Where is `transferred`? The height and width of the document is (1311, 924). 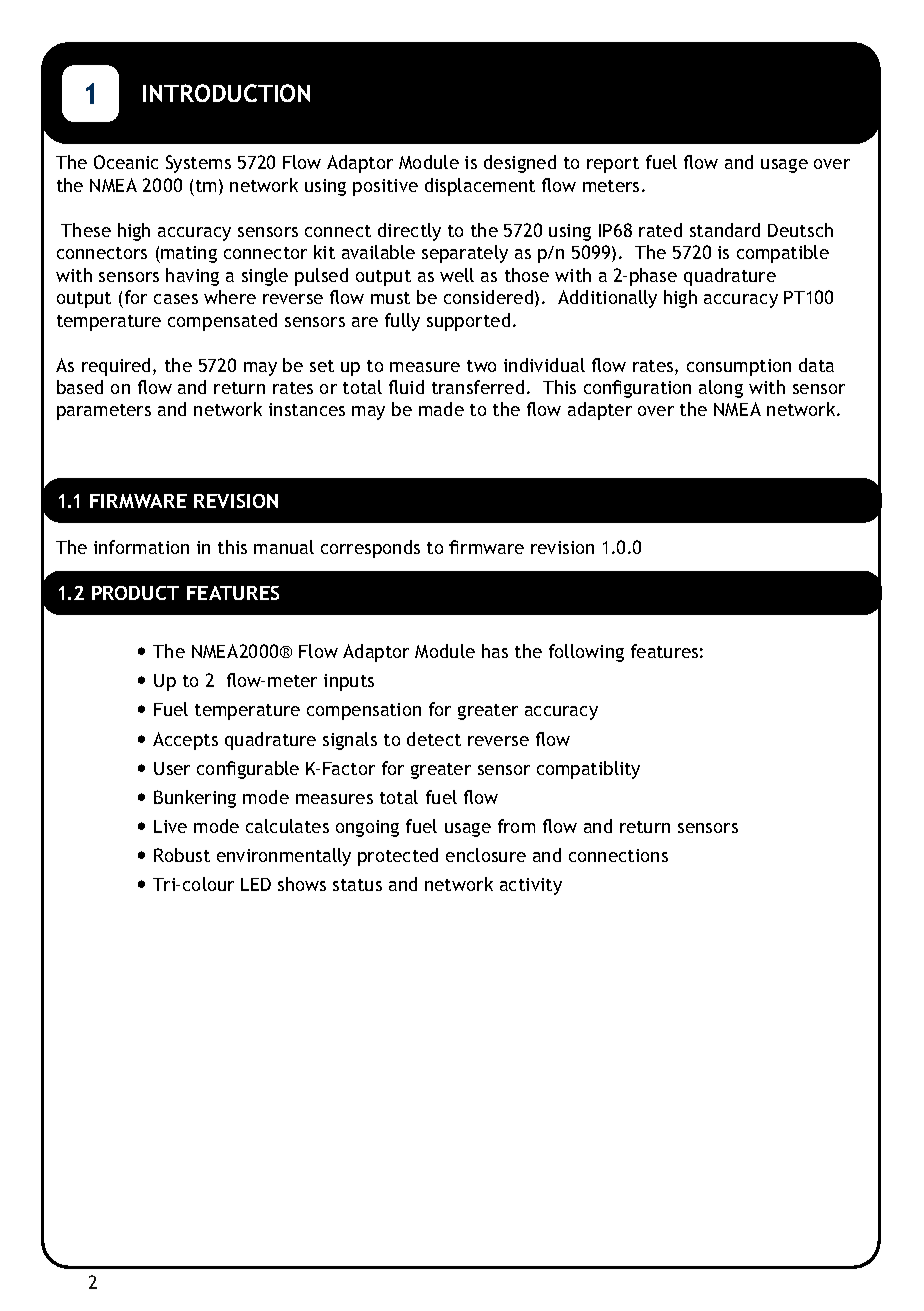
transferred is located at coordinates (478, 387).
